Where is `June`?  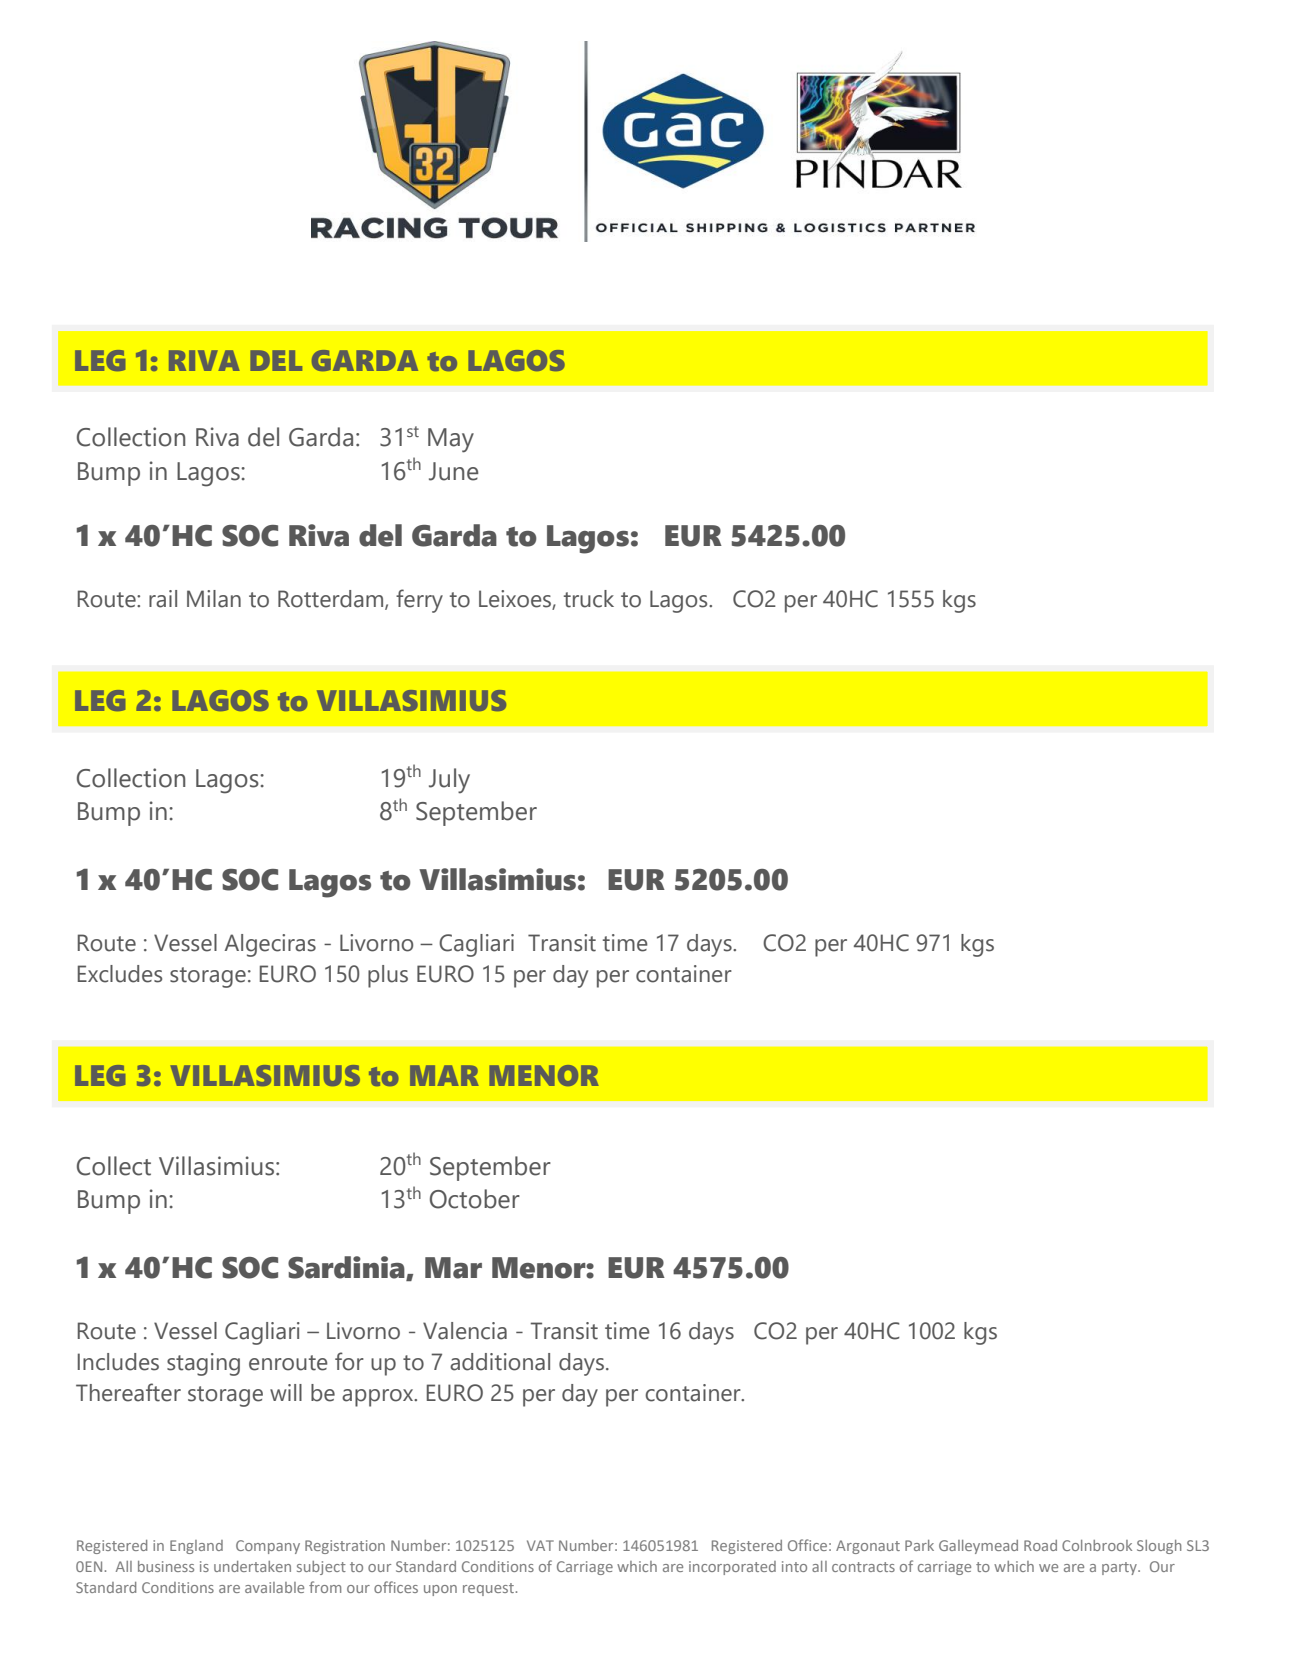 June is located at coordinates (453, 471).
